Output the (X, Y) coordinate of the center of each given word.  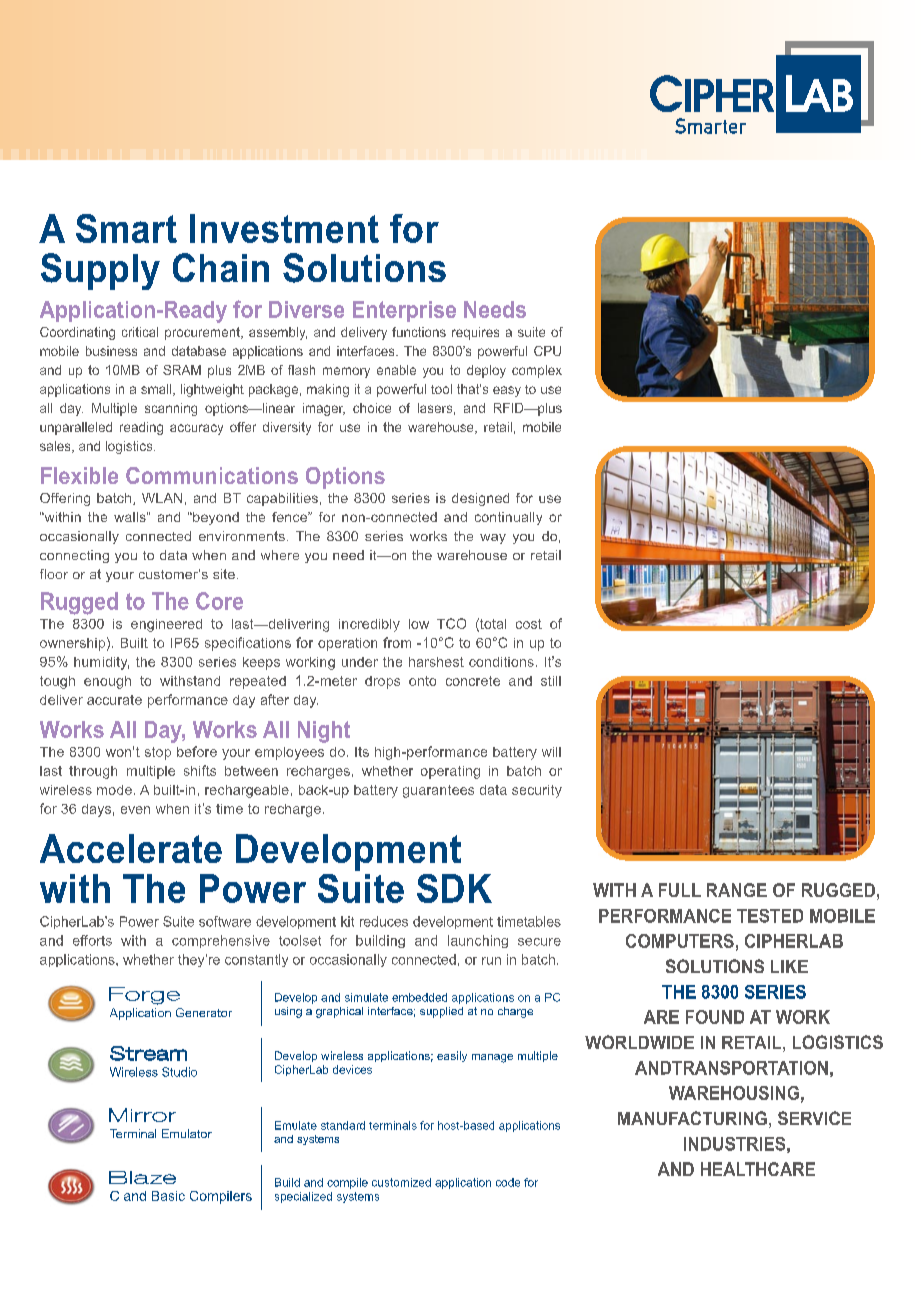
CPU (547, 351)
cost (529, 624)
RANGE (737, 890)
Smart (126, 228)
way (493, 539)
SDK (454, 888)
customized (401, 1182)
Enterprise (404, 311)
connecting (74, 556)
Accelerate (131, 848)
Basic (168, 1196)
